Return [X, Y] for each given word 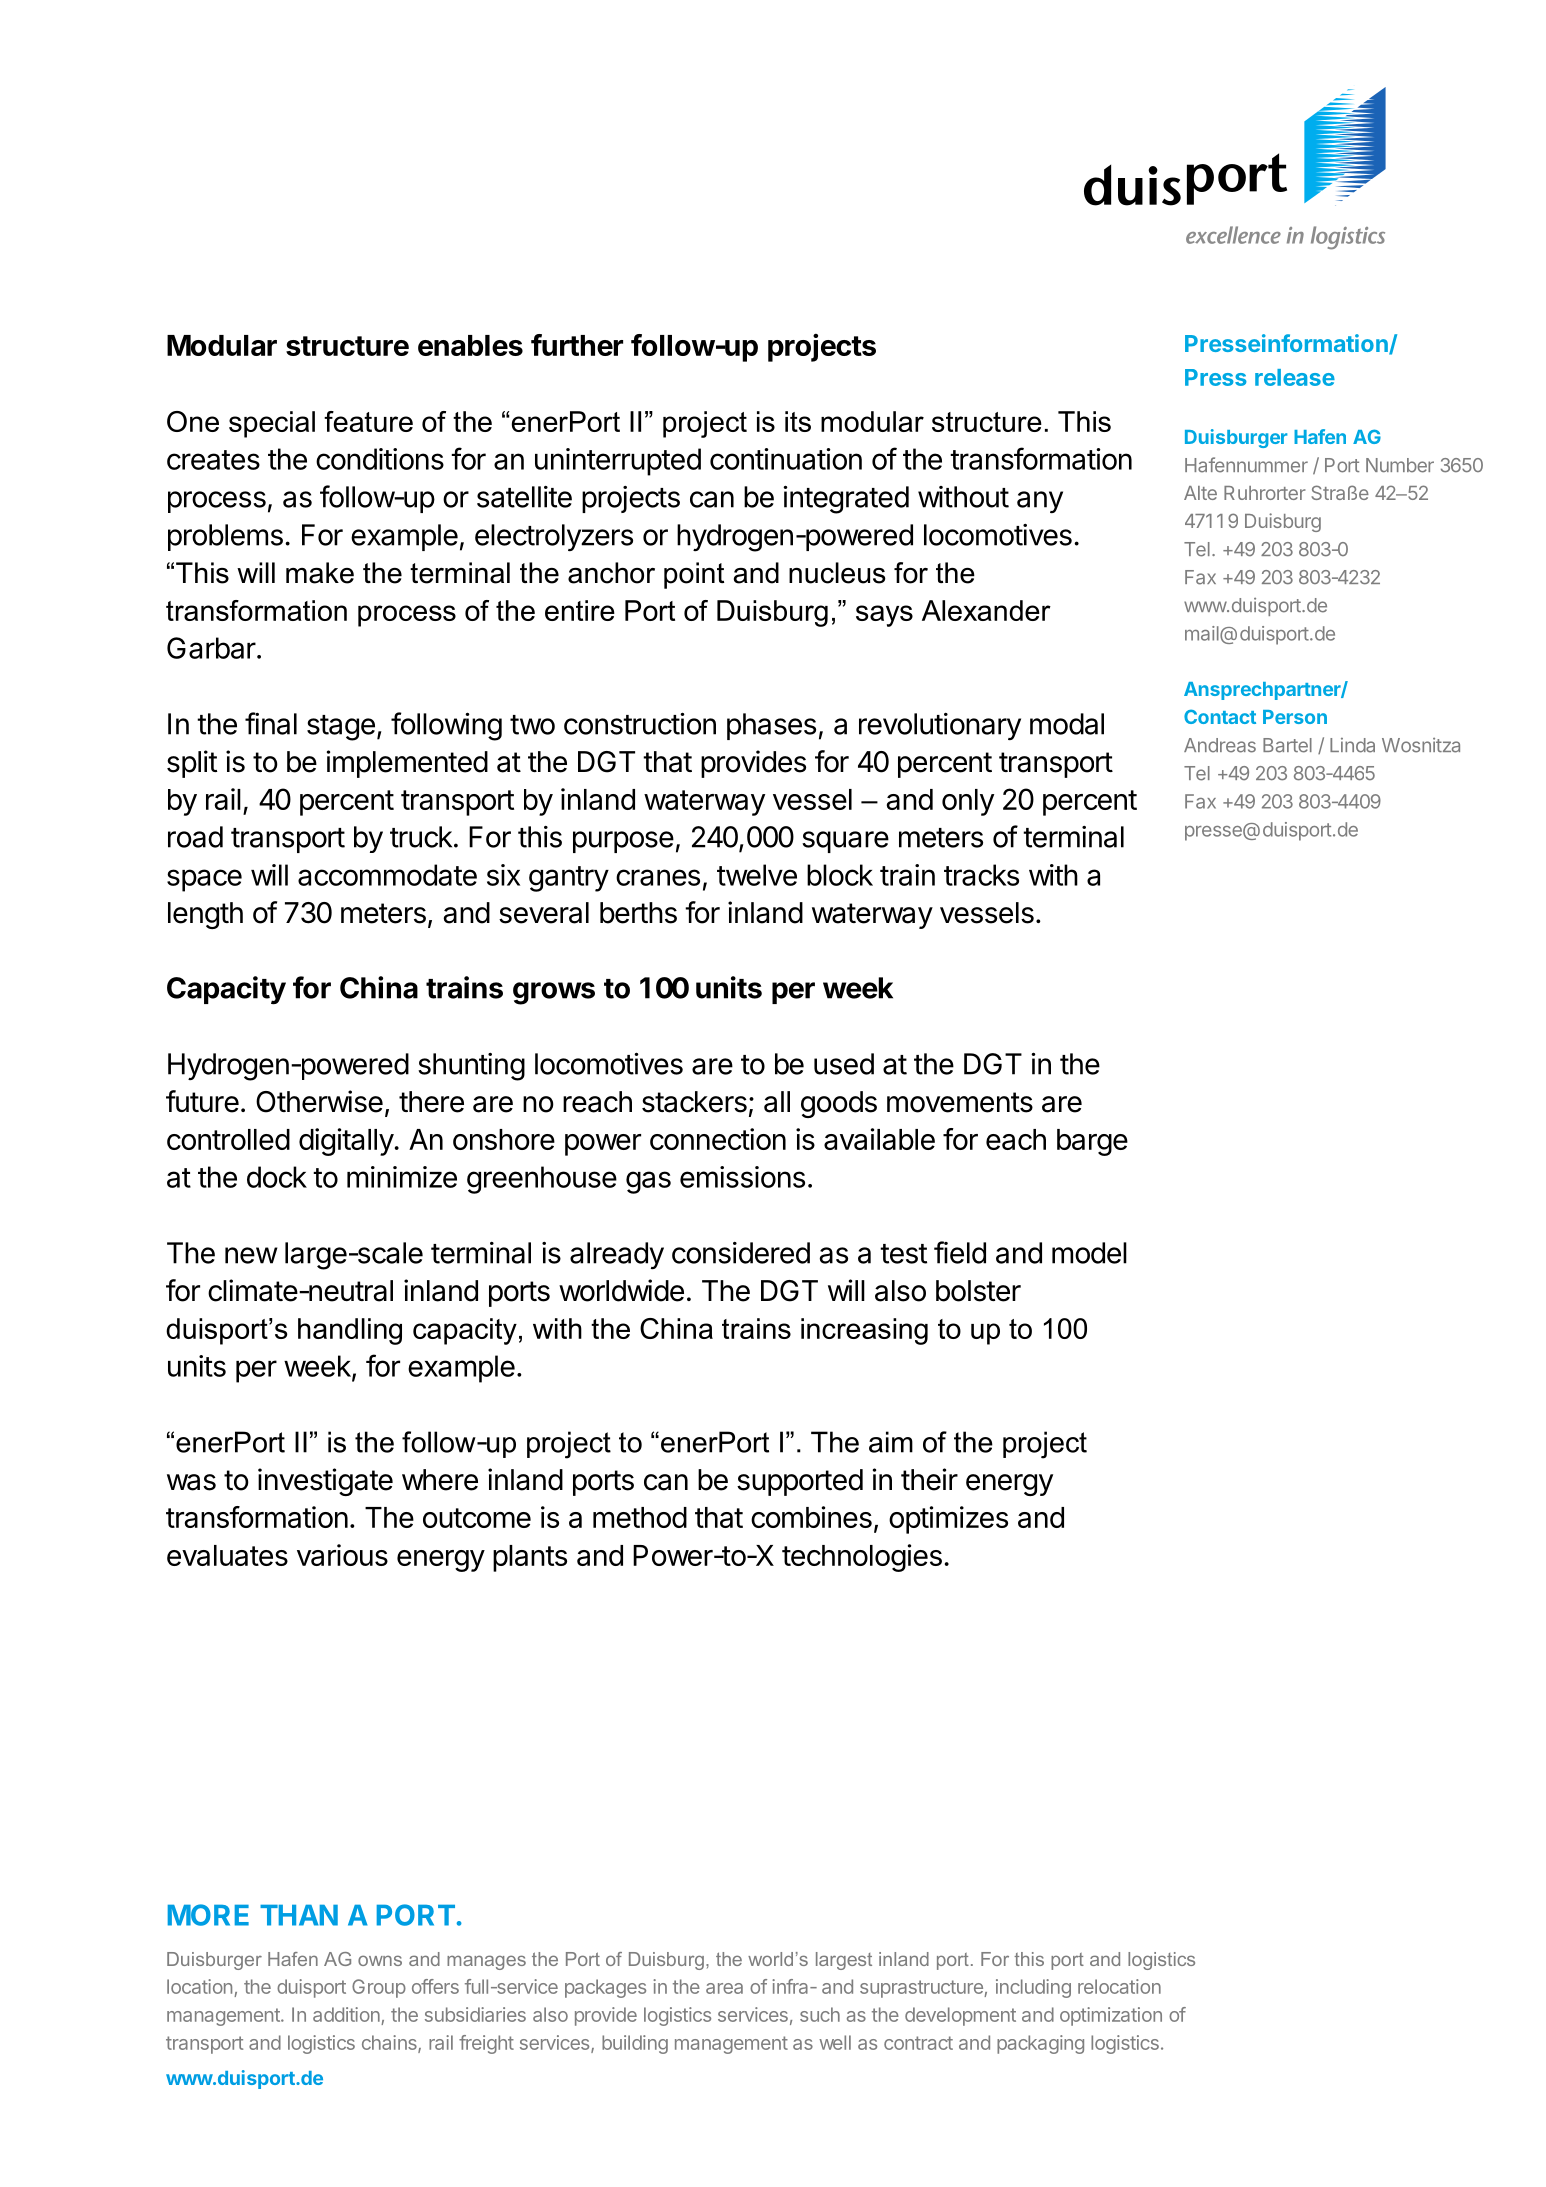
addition [347, 2016]
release [1295, 377]
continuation [786, 459]
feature [368, 421]
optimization [1111, 2016]
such [820, 2014]
